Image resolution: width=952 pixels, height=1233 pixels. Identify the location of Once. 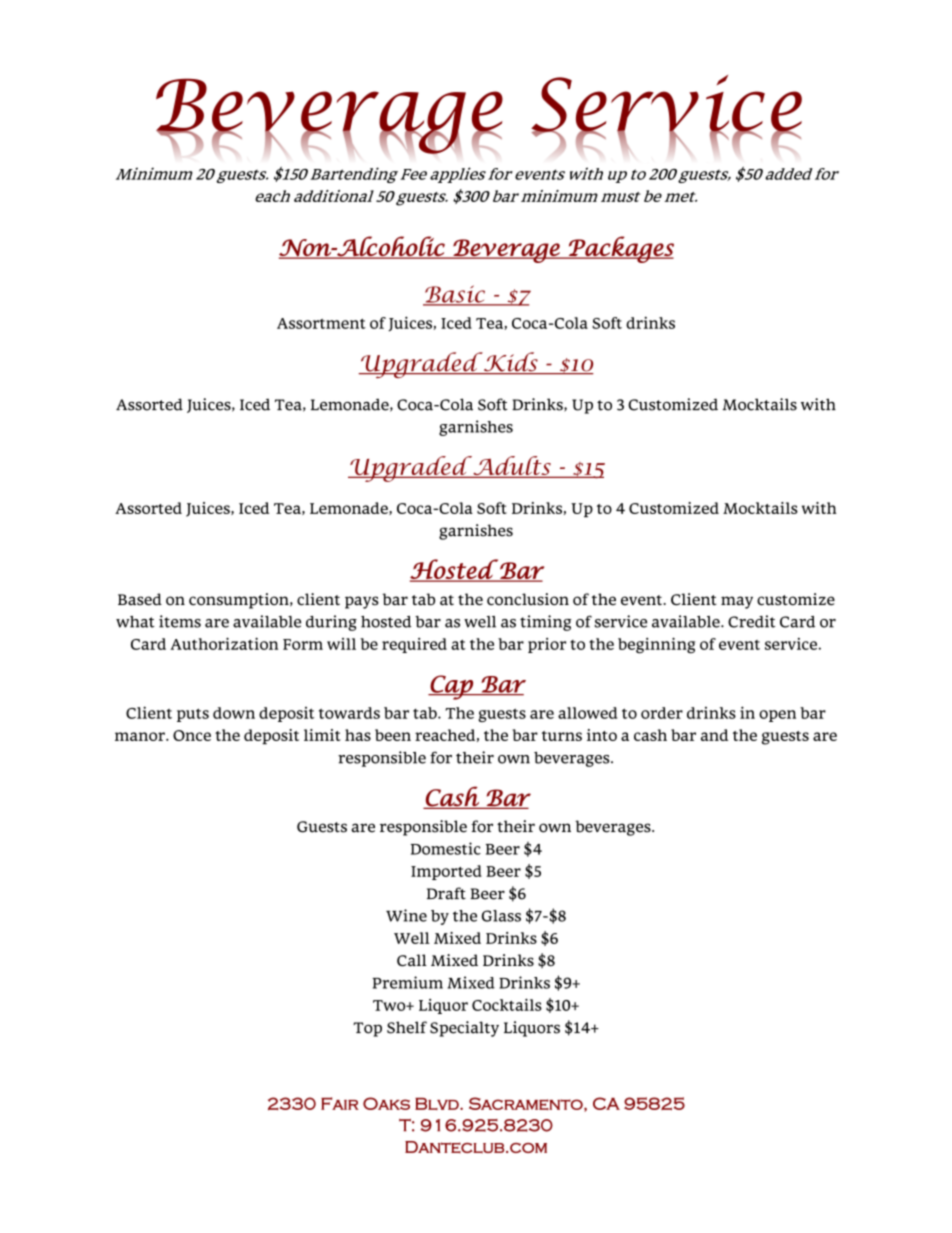
(192, 735).
